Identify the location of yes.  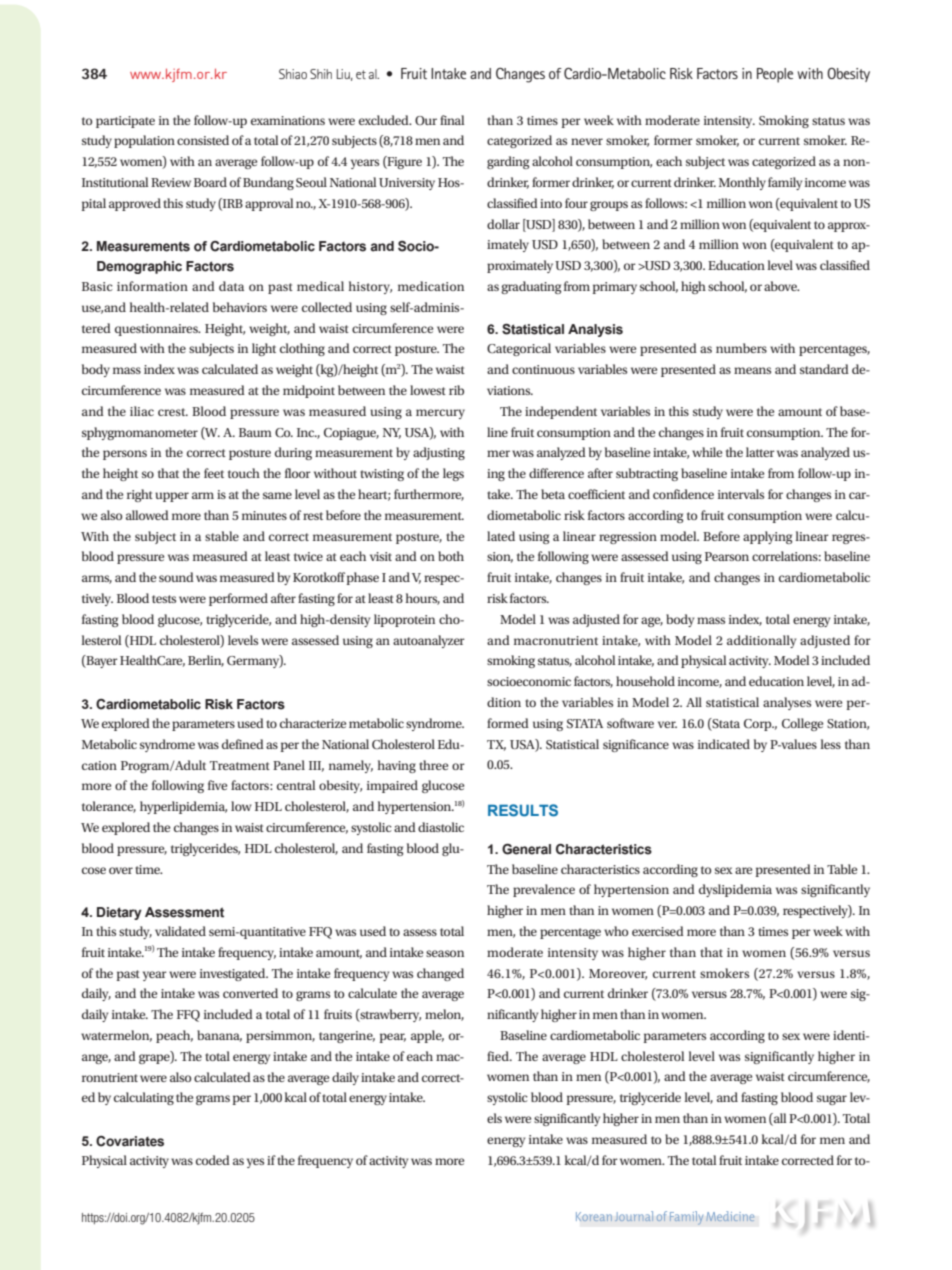
(255, 1163).
